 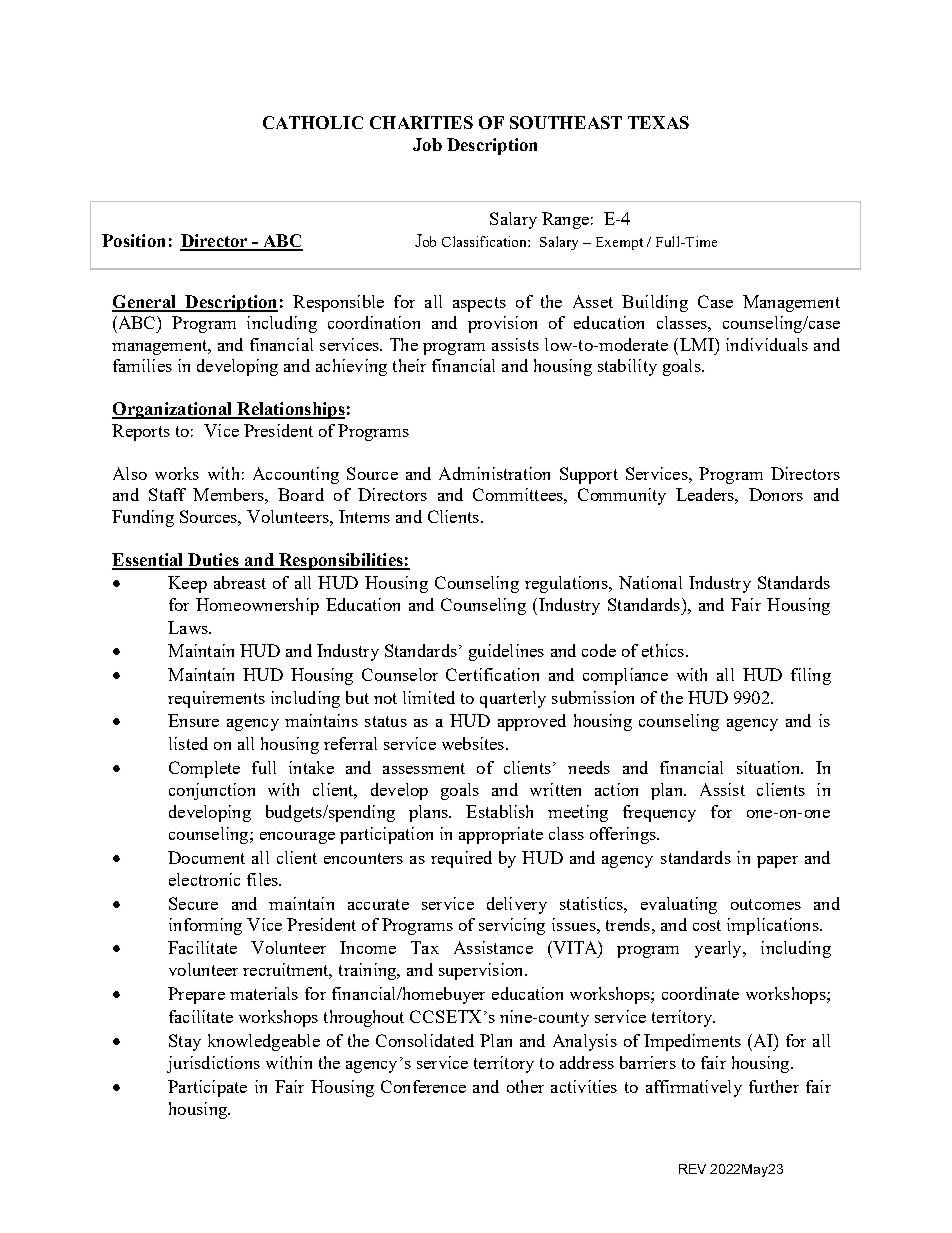 I want to click on Conference, so click(x=423, y=1086).
